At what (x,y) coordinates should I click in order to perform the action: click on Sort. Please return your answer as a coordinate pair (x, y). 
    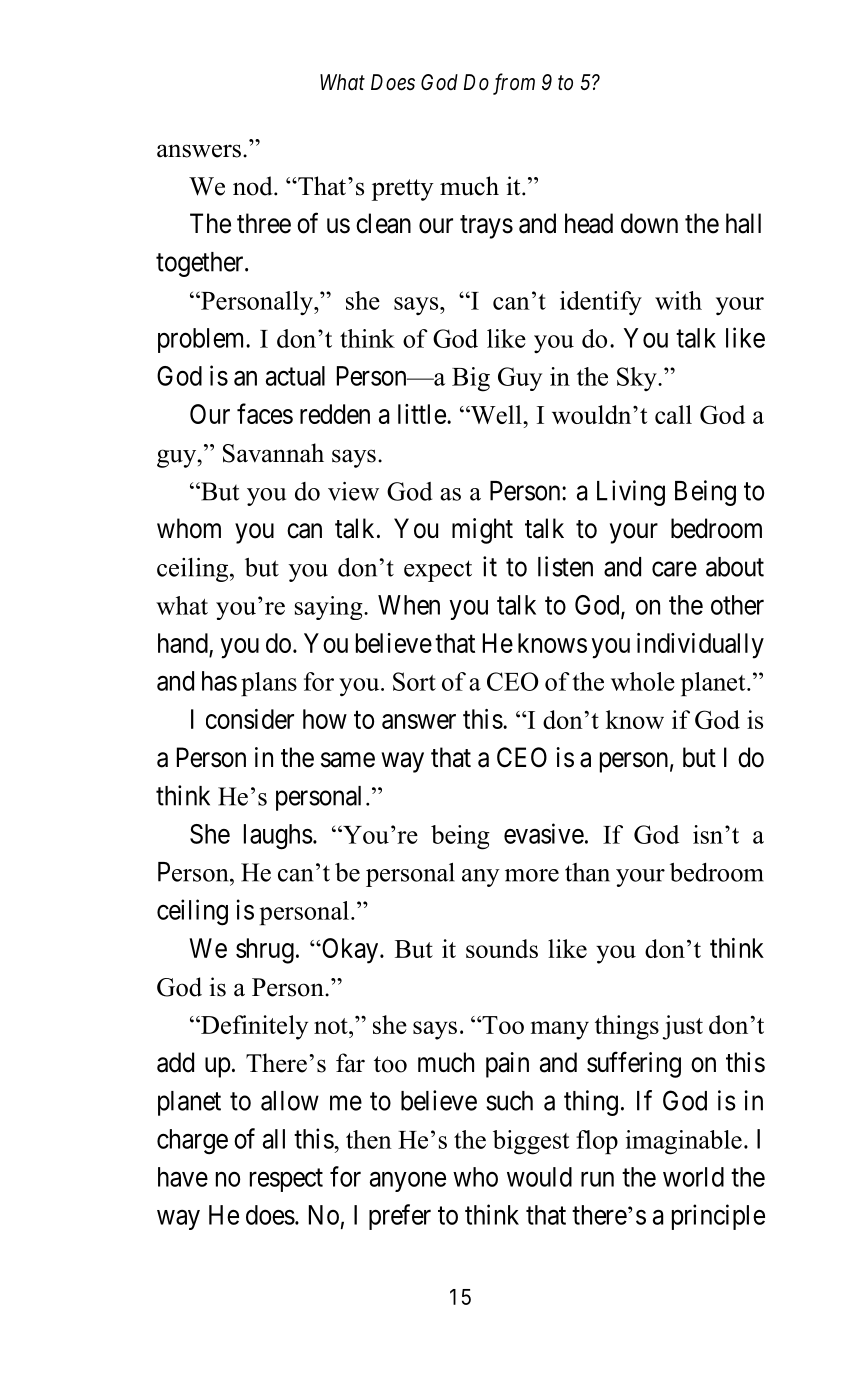
    Looking at the image, I should click on (414, 681).
